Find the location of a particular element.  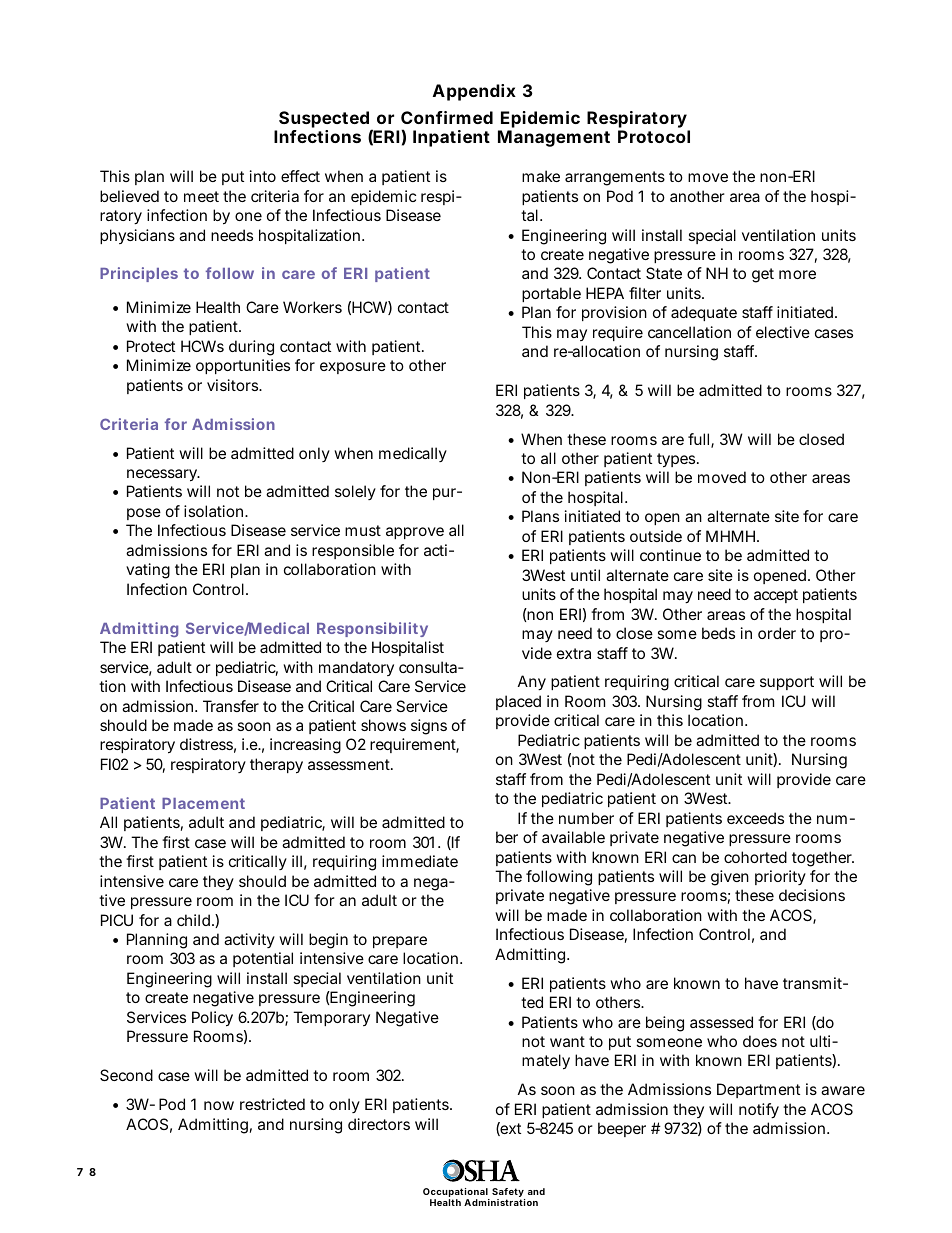

Confirmed is located at coordinates (447, 117).
